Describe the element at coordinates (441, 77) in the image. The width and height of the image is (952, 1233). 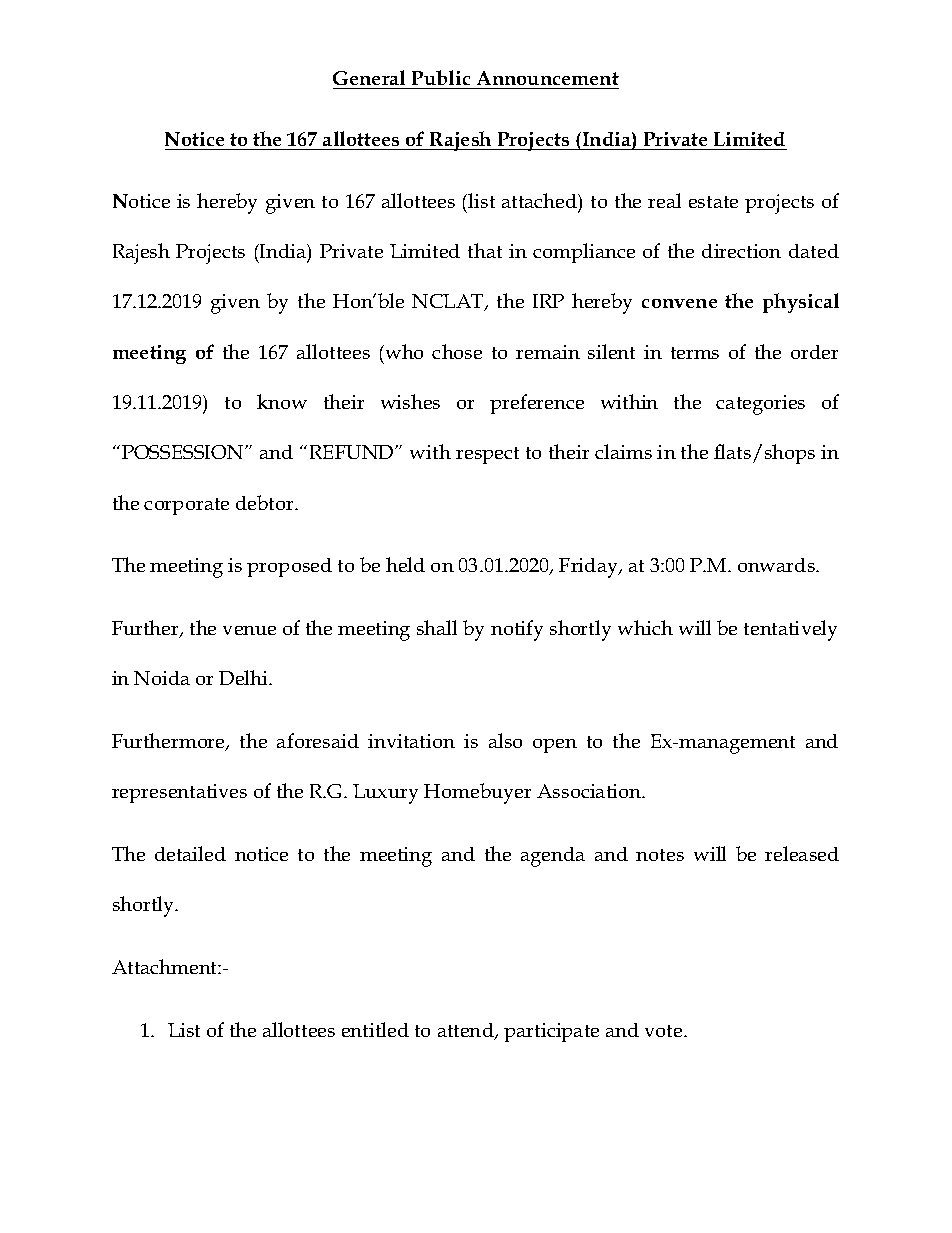
I see `Public` at that location.
